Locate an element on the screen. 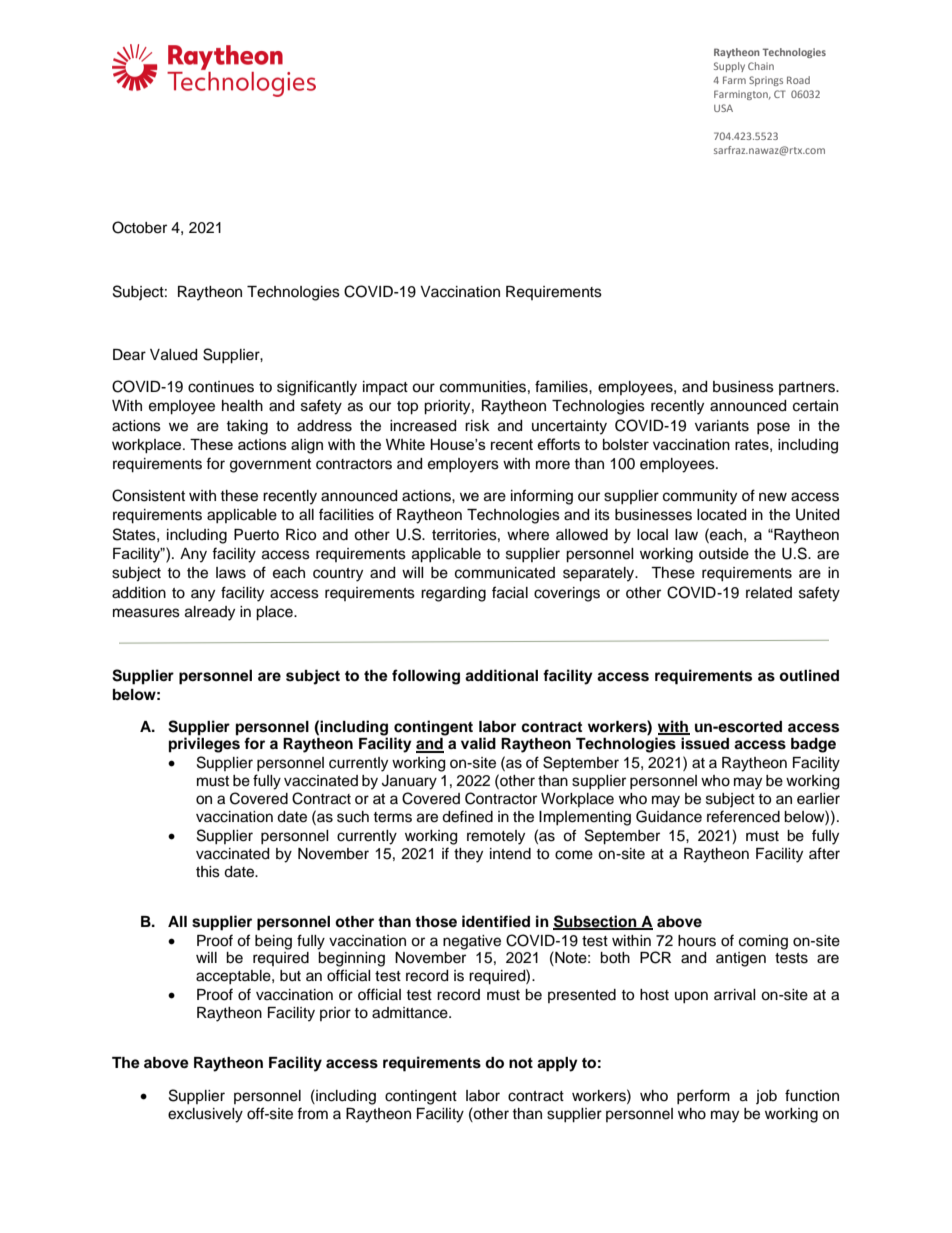 The image size is (952, 1233). regarding is located at coordinates (453, 594).
